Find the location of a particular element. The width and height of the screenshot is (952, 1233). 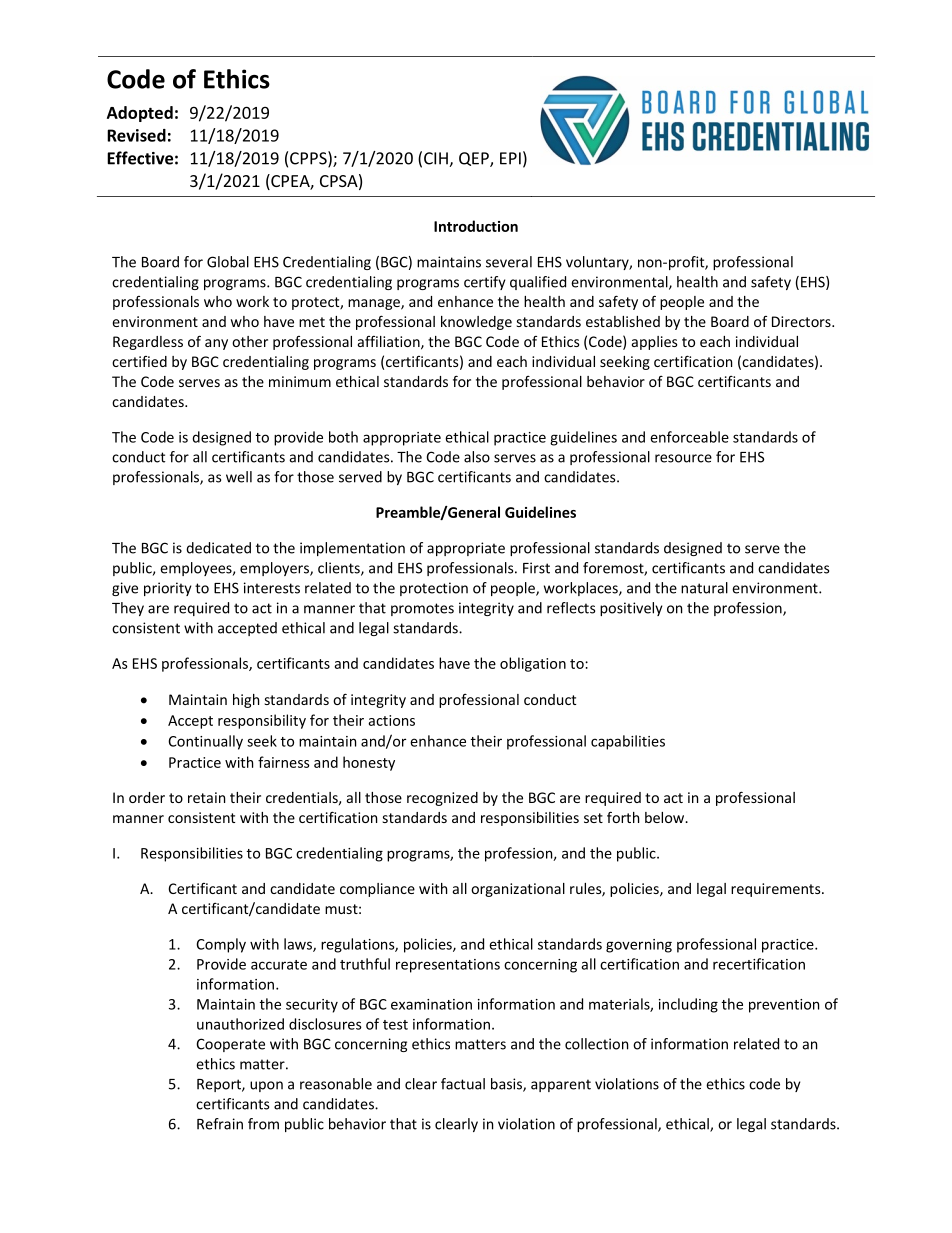

factual is located at coordinates (463, 1084).
